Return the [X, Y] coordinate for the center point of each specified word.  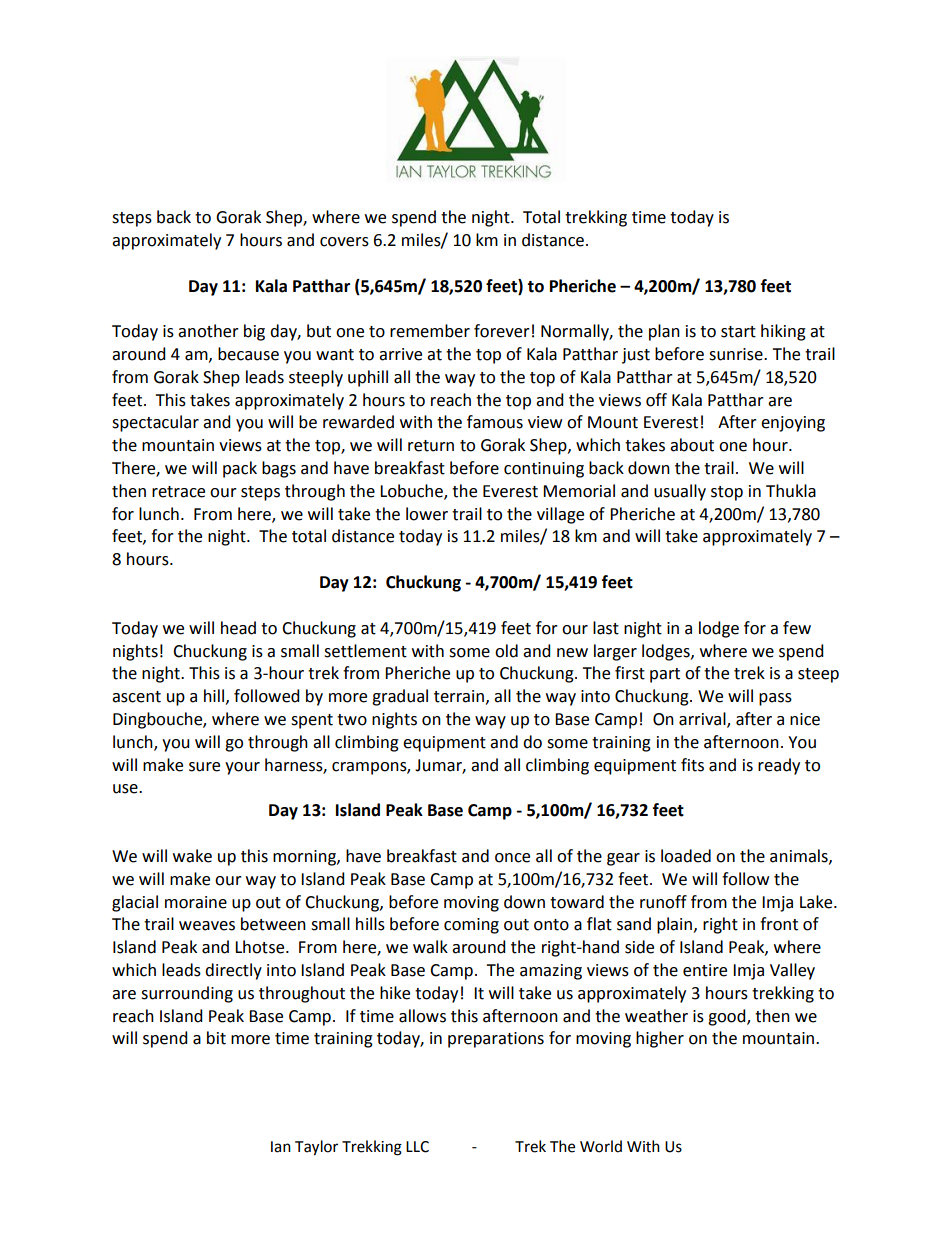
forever [502, 331]
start [738, 332]
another [208, 331]
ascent [136, 697]
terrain [459, 696]
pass [775, 699]
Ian [281, 1147]
